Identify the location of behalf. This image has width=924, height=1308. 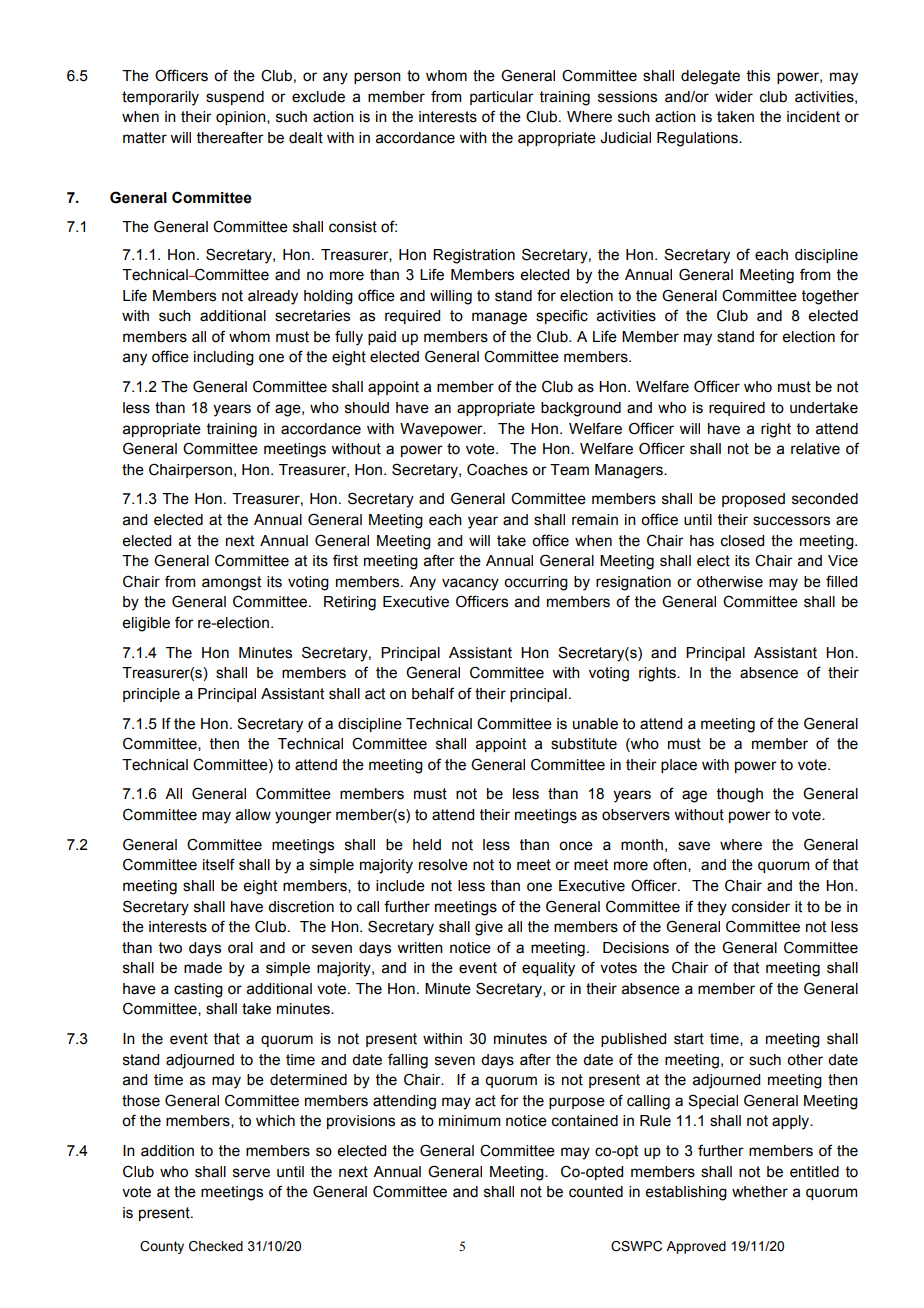
(433, 693).
